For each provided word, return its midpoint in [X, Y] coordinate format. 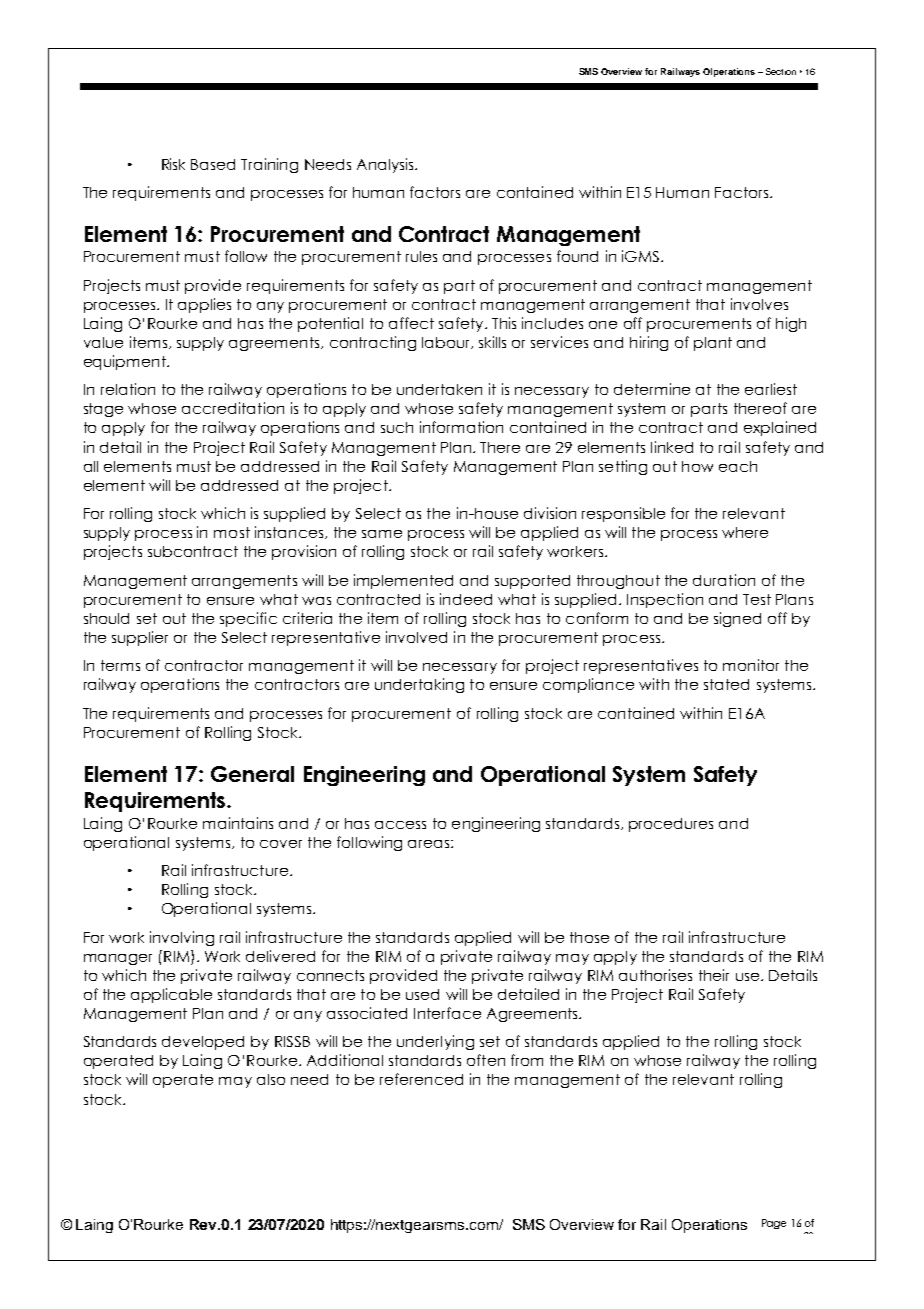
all [91, 466]
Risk [173, 164]
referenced [421, 1079]
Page [774, 1224]
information [461, 427]
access [400, 825]
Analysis [386, 165]
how [697, 466]
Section [781, 71]
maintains [238, 823]
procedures [671, 825]
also [271, 1079]
